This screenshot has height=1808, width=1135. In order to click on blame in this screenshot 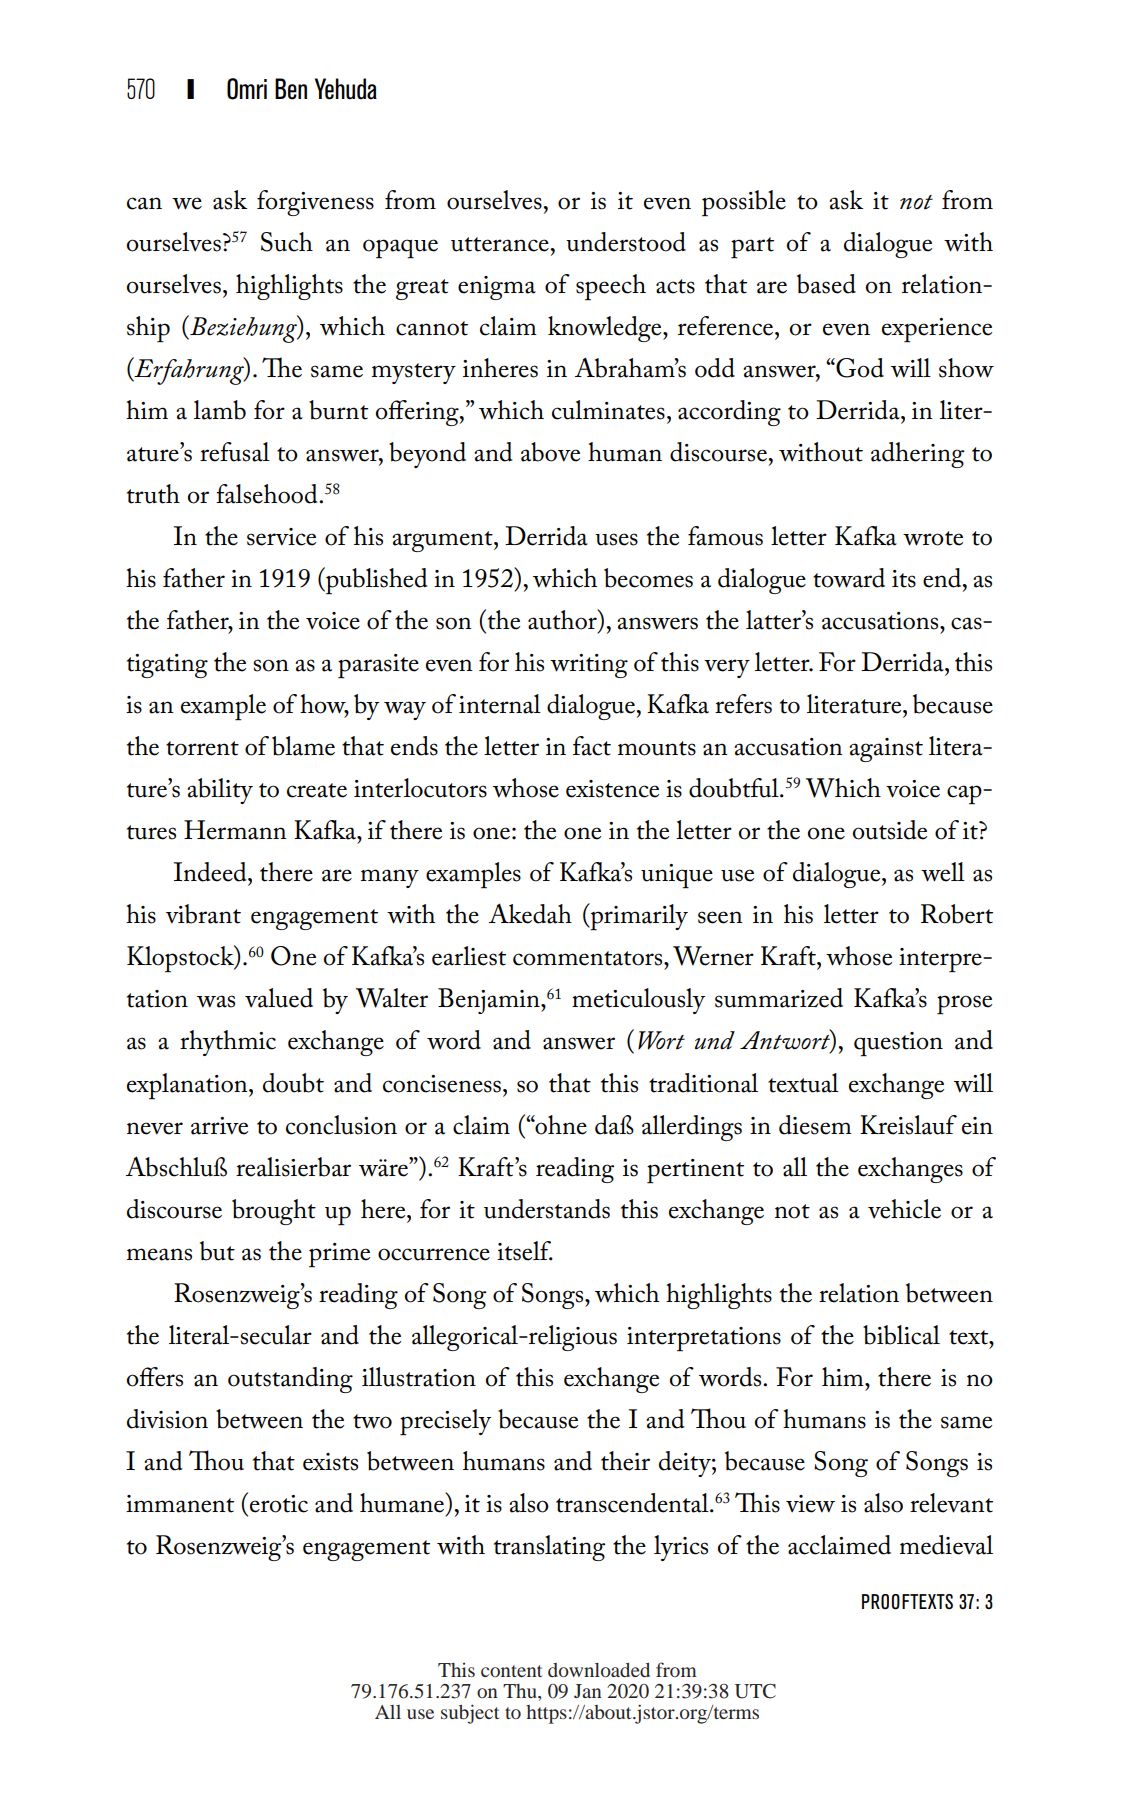, I will do `click(303, 746)`.
